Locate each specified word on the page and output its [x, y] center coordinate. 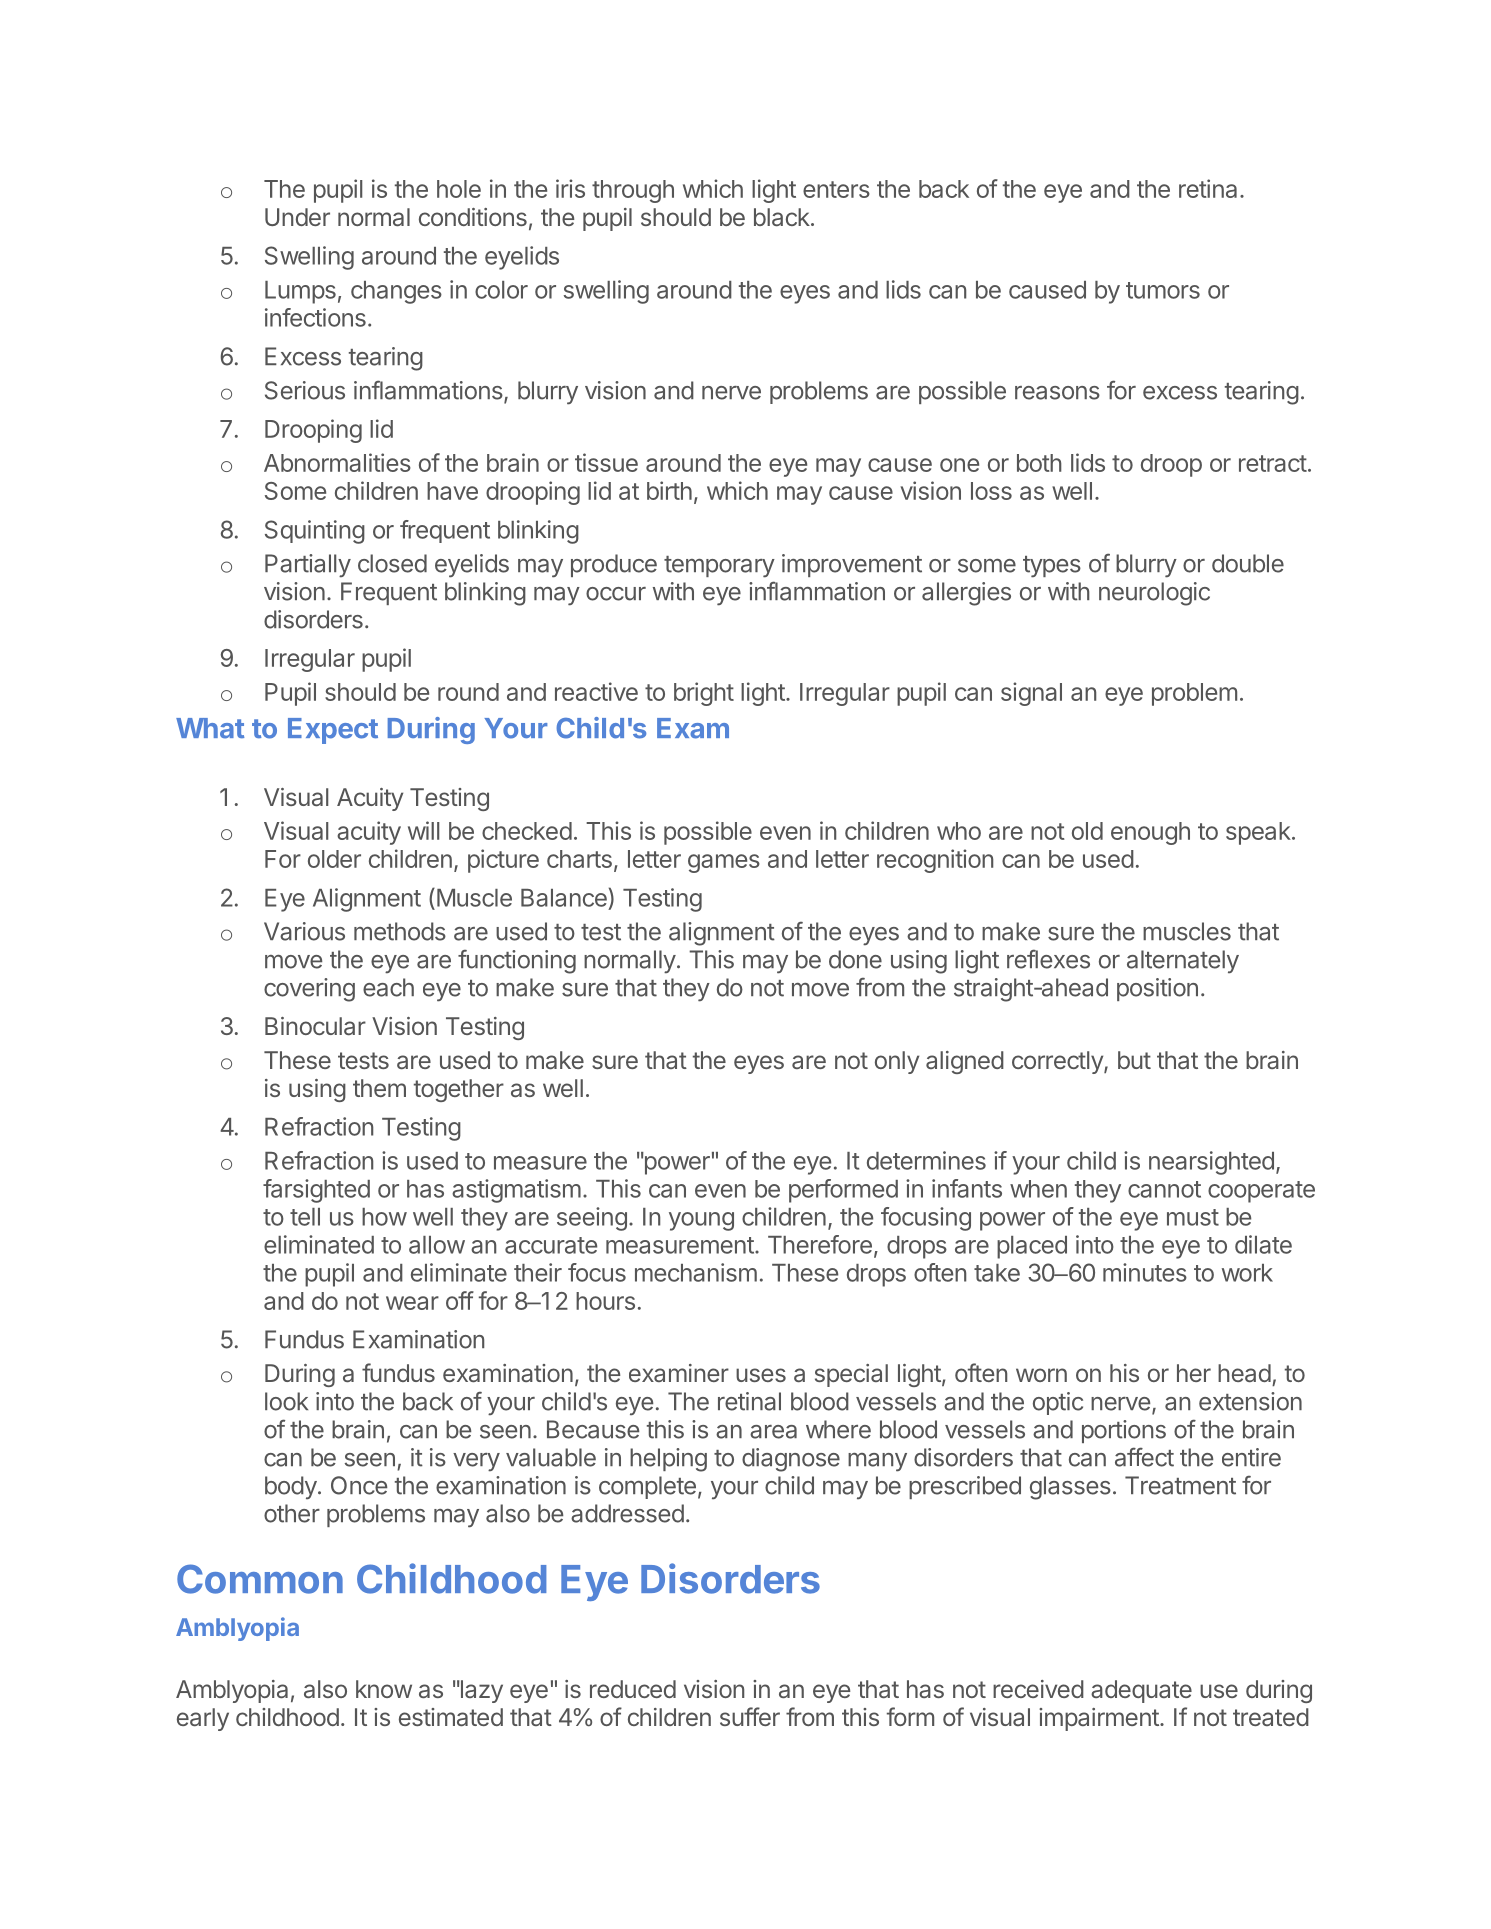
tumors [1163, 290]
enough [1150, 833]
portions [1124, 1431]
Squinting [315, 532]
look [286, 1401]
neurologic [1154, 594]
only [897, 1062]
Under [297, 217]
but [1134, 1060]
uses [761, 1375]
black [782, 217]
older [334, 859]
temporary [719, 567]
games [724, 863]
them [379, 1088]
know [384, 1689]
